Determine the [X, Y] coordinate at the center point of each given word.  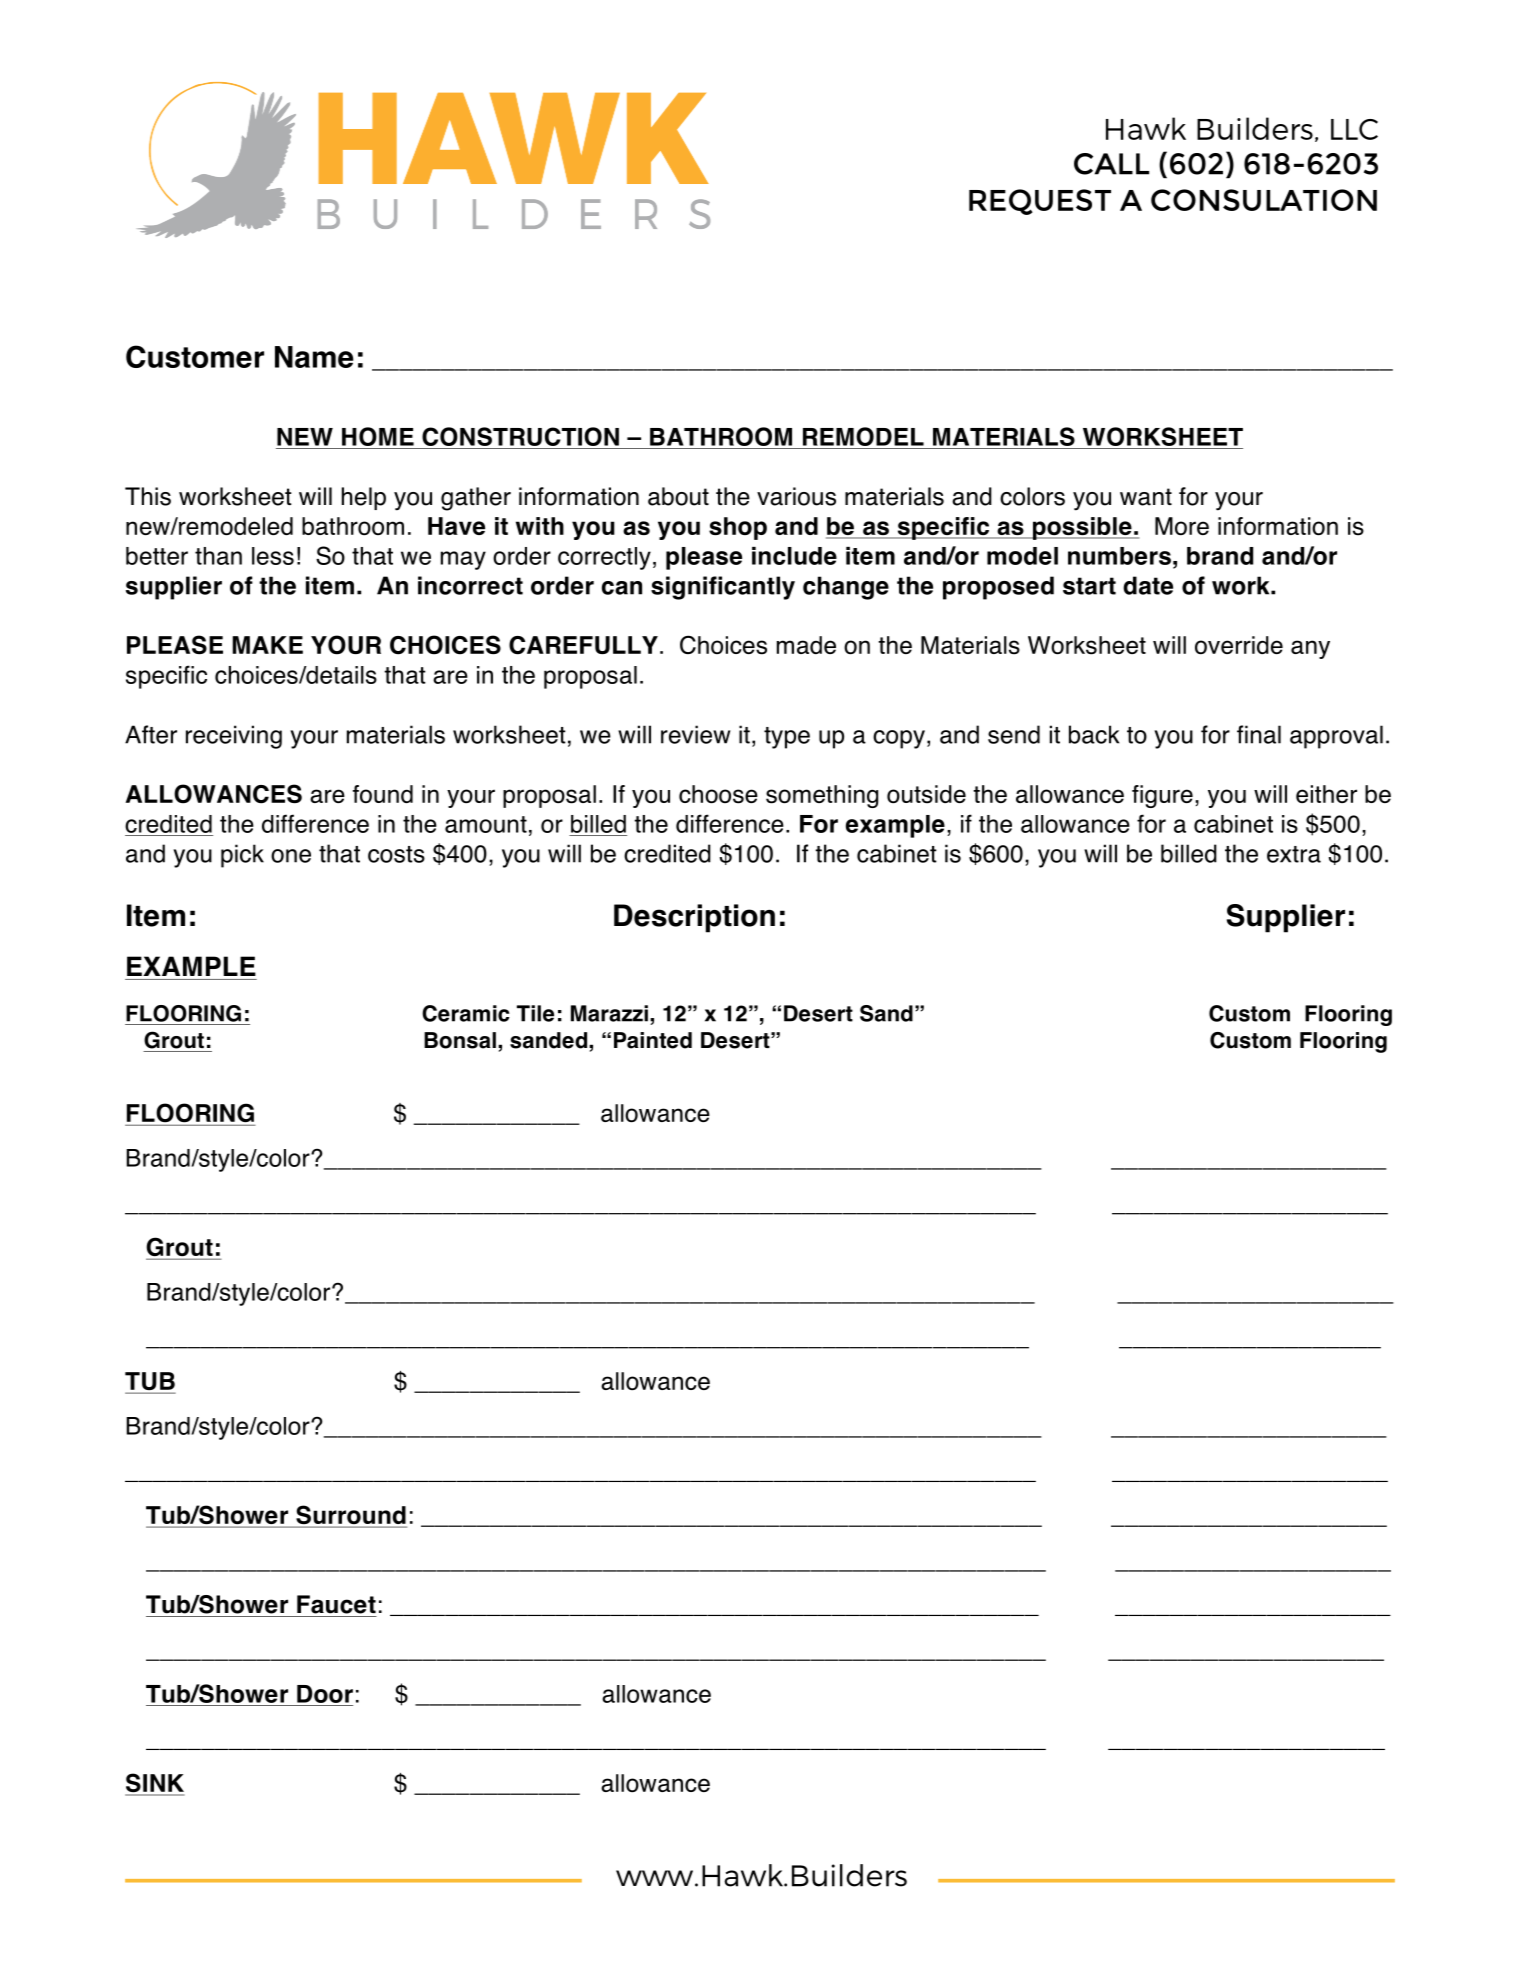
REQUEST [1040, 202]
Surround [350, 1516]
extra [1294, 854]
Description [694, 918]
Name [314, 357]
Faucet [336, 1604]
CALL [1111, 164]
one [291, 856]
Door [325, 1694]
